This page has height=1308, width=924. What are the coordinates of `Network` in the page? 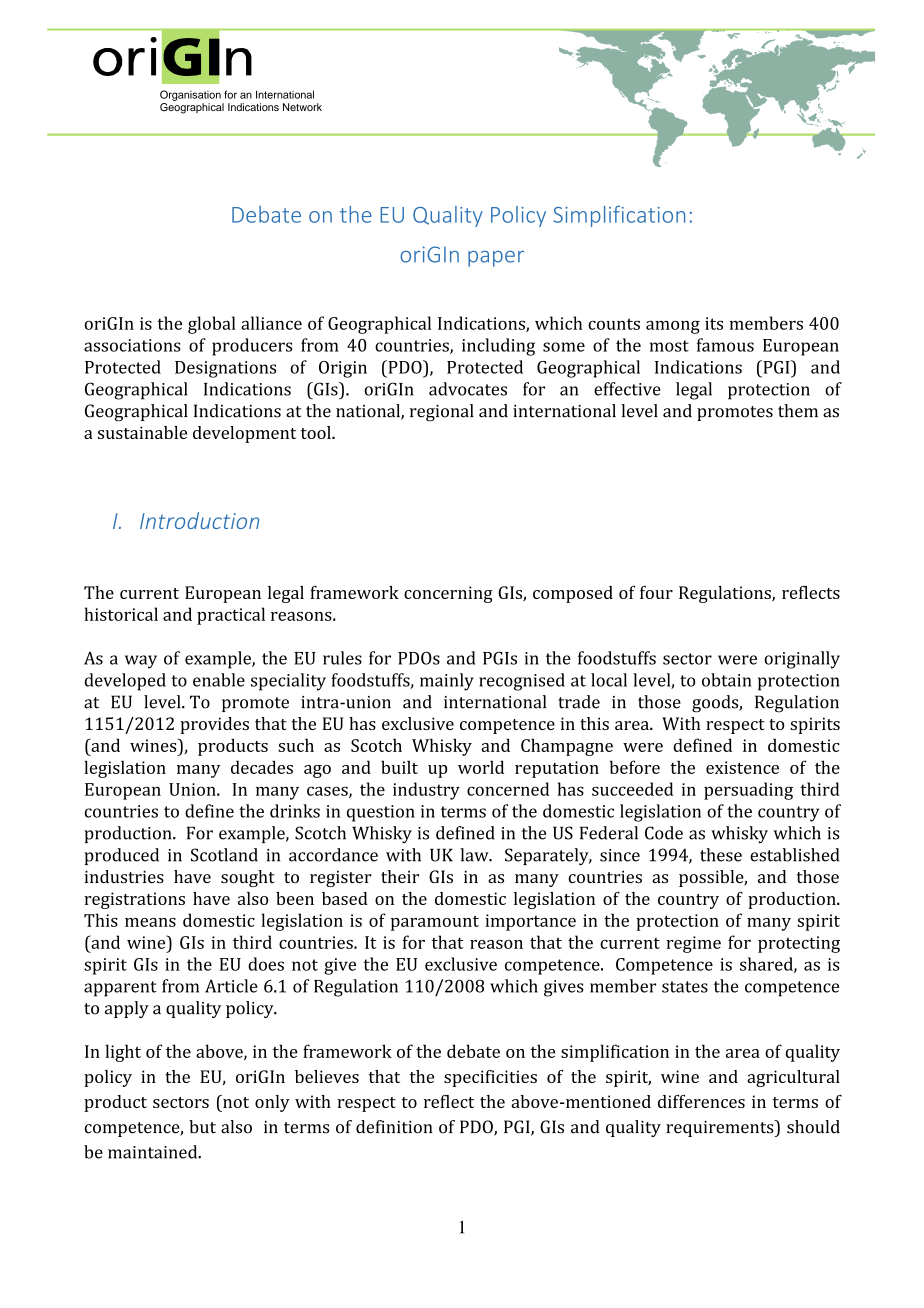 It's located at (302, 107).
